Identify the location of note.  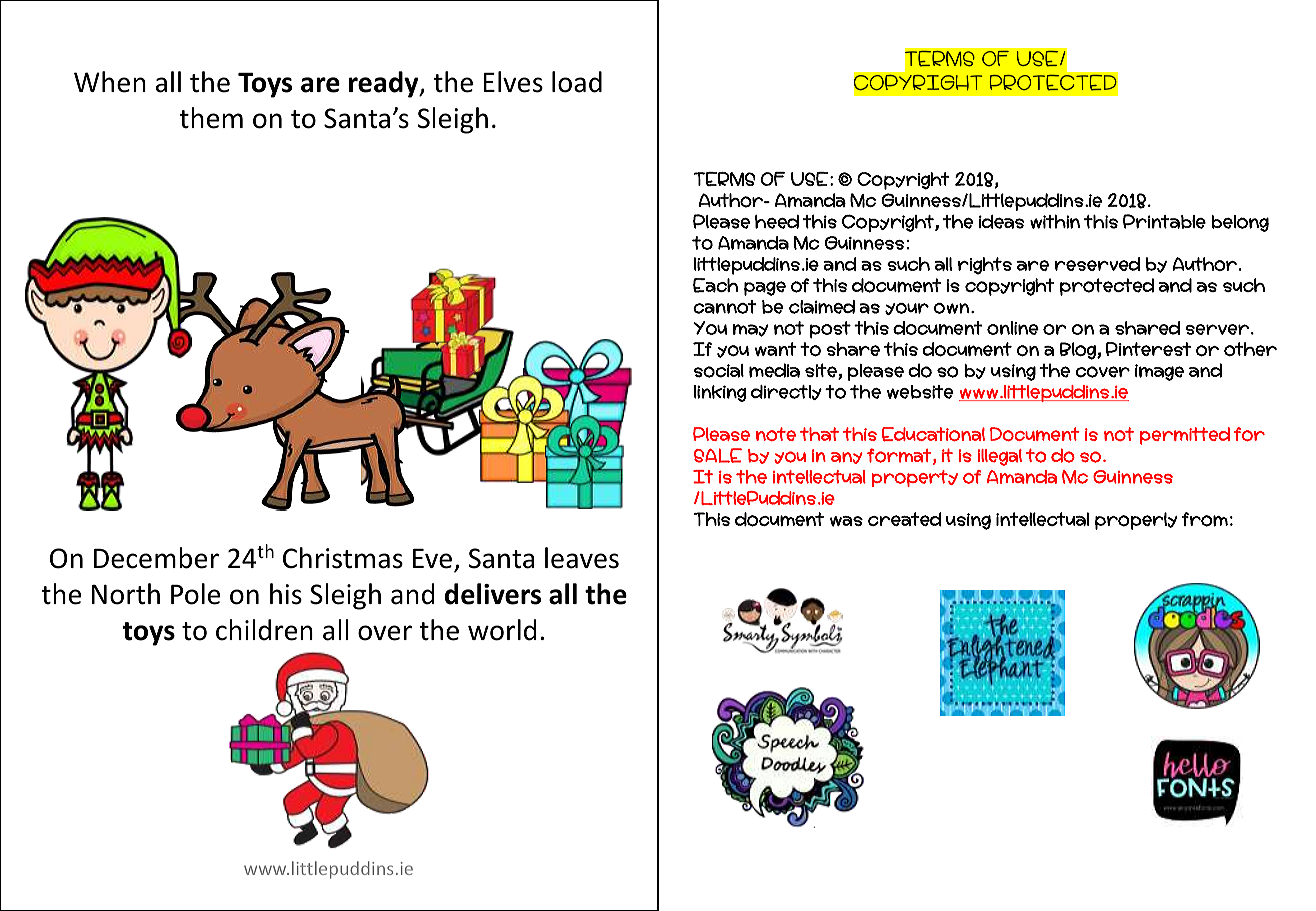
(776, 434).
